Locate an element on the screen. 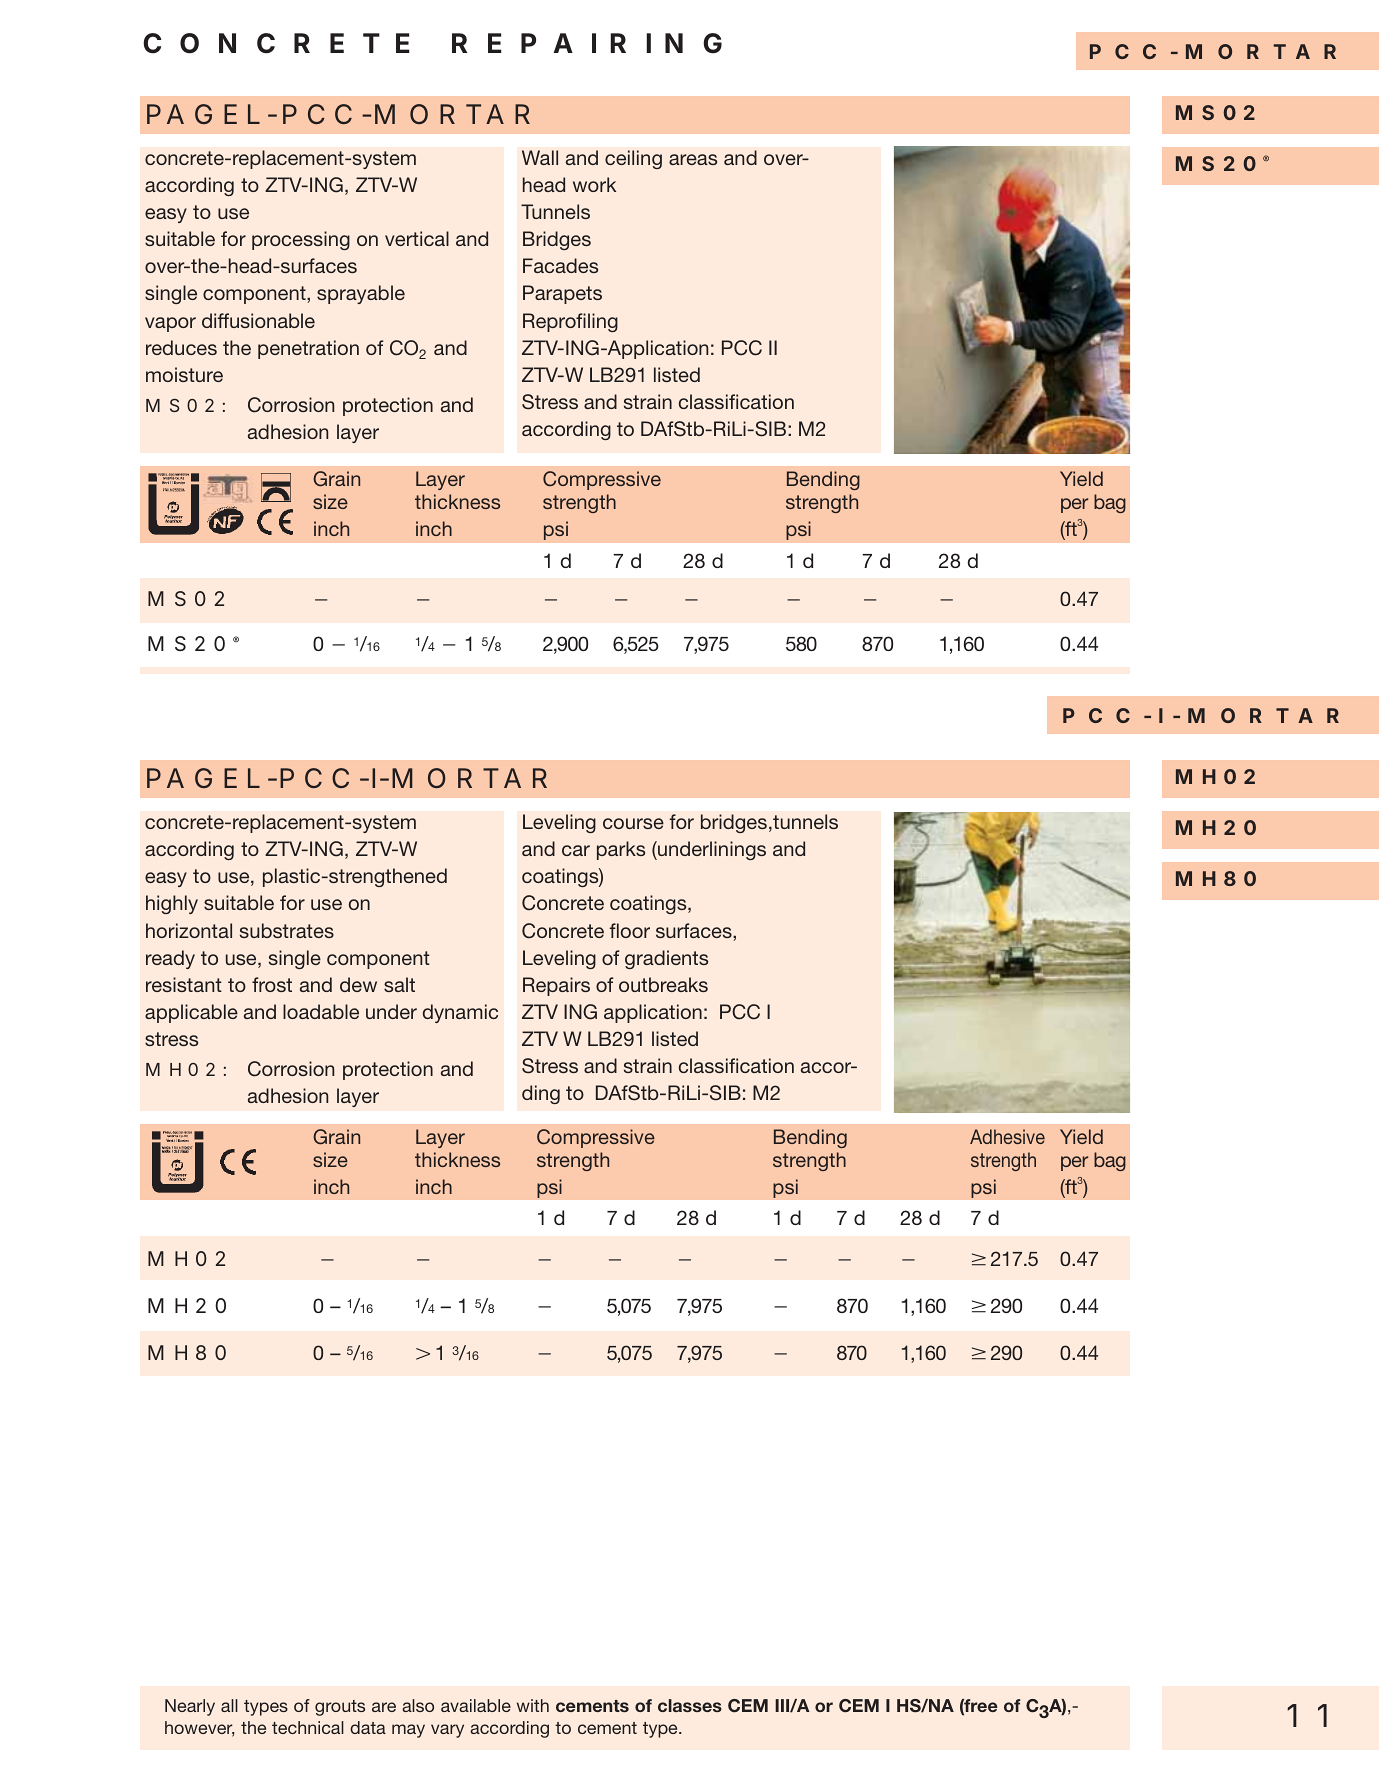 The height and width of the screenshot is (1784, 1379). substrates is located at coordinates (287, 930).
